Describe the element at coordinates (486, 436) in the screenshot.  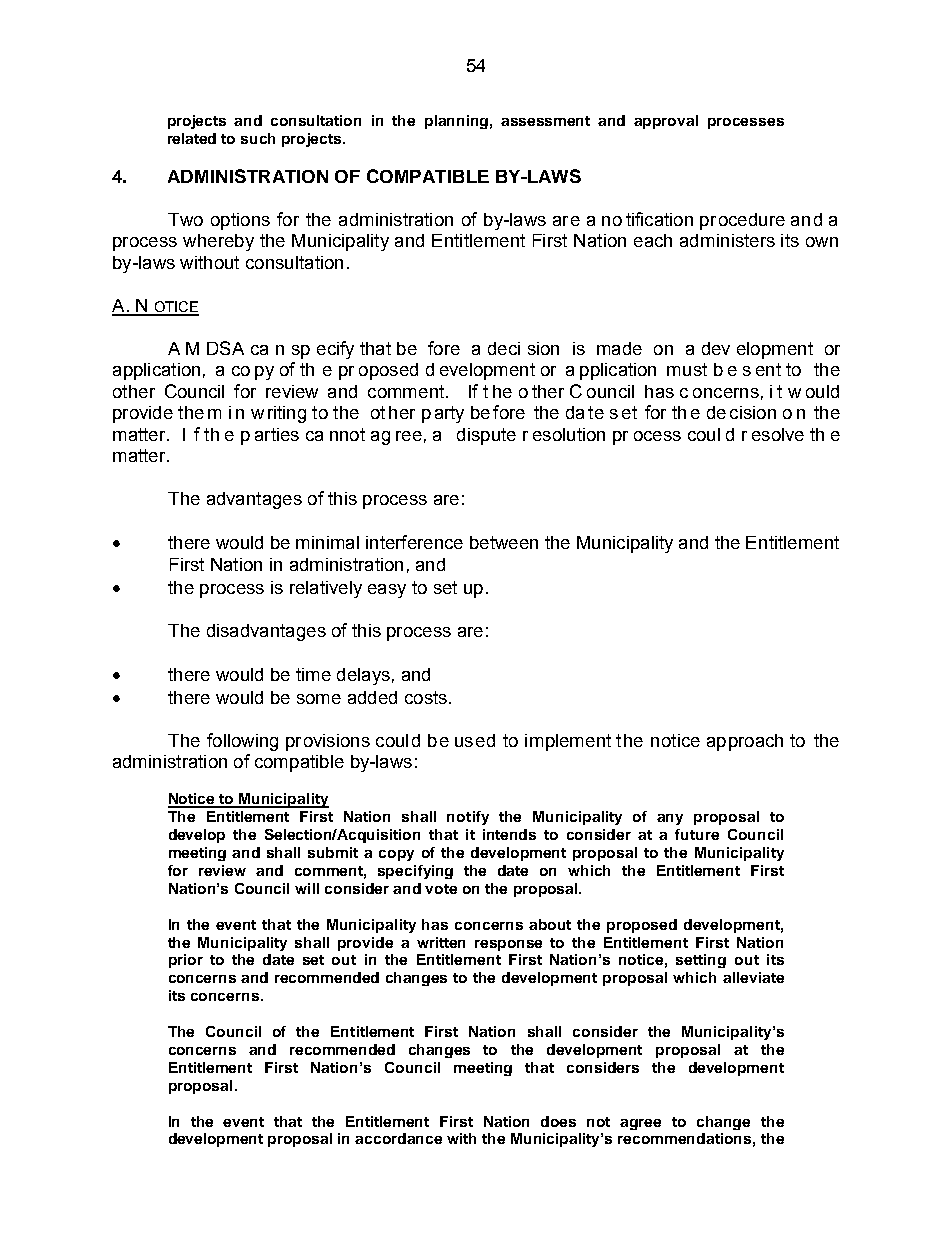
I see `dispute` at that location.
